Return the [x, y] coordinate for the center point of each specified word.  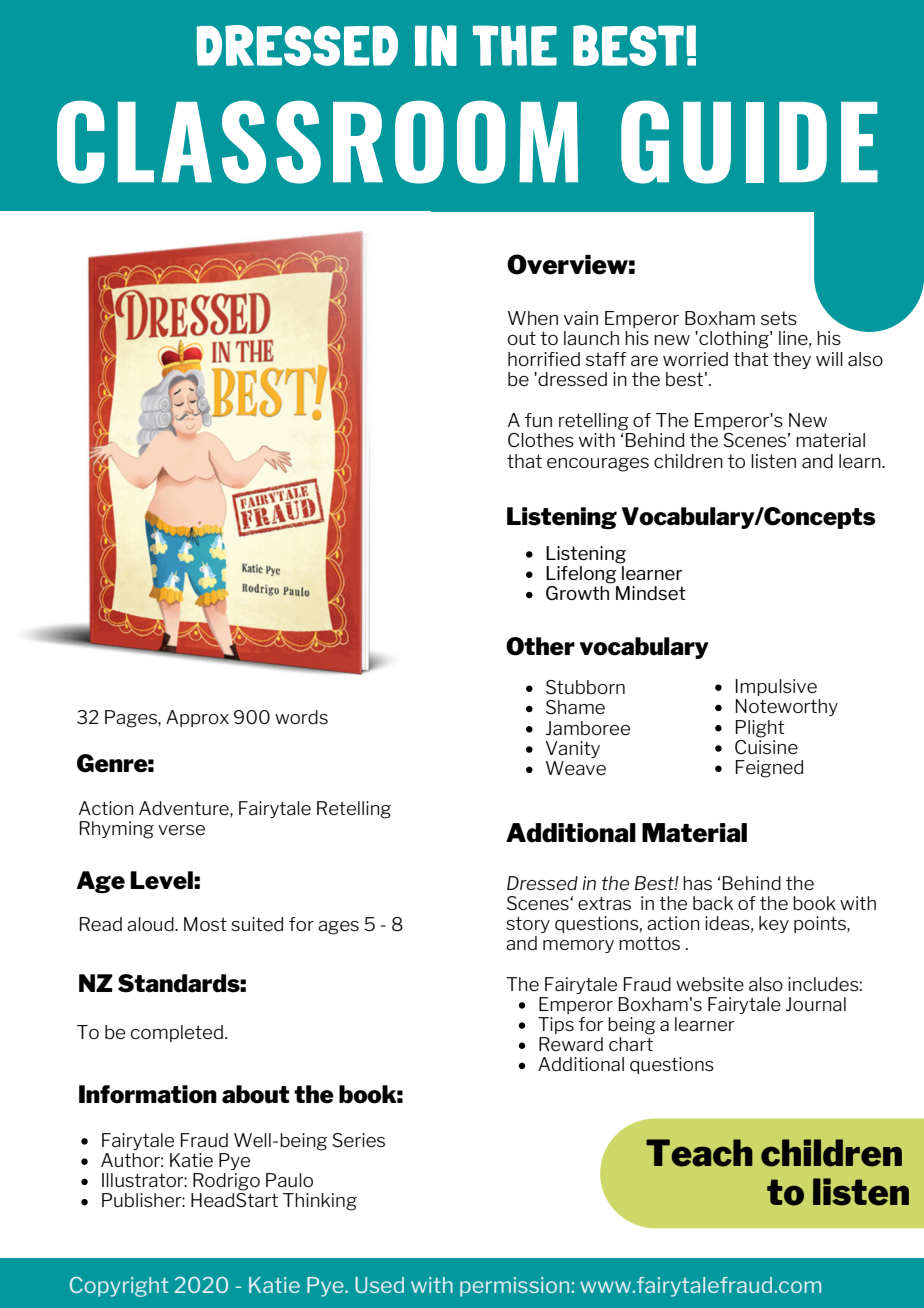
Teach [699, 1153]
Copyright [119, 1287]
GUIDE [749, 142]
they [792, 360]
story [528, 924]
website [710, 984]
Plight [760, 729]
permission [514, 1287]
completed [177, 1033]
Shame [575, 707]
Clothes [541, 440]
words [301, 717]
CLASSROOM [317, 142]
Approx [197, 718]
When [533, 318]
